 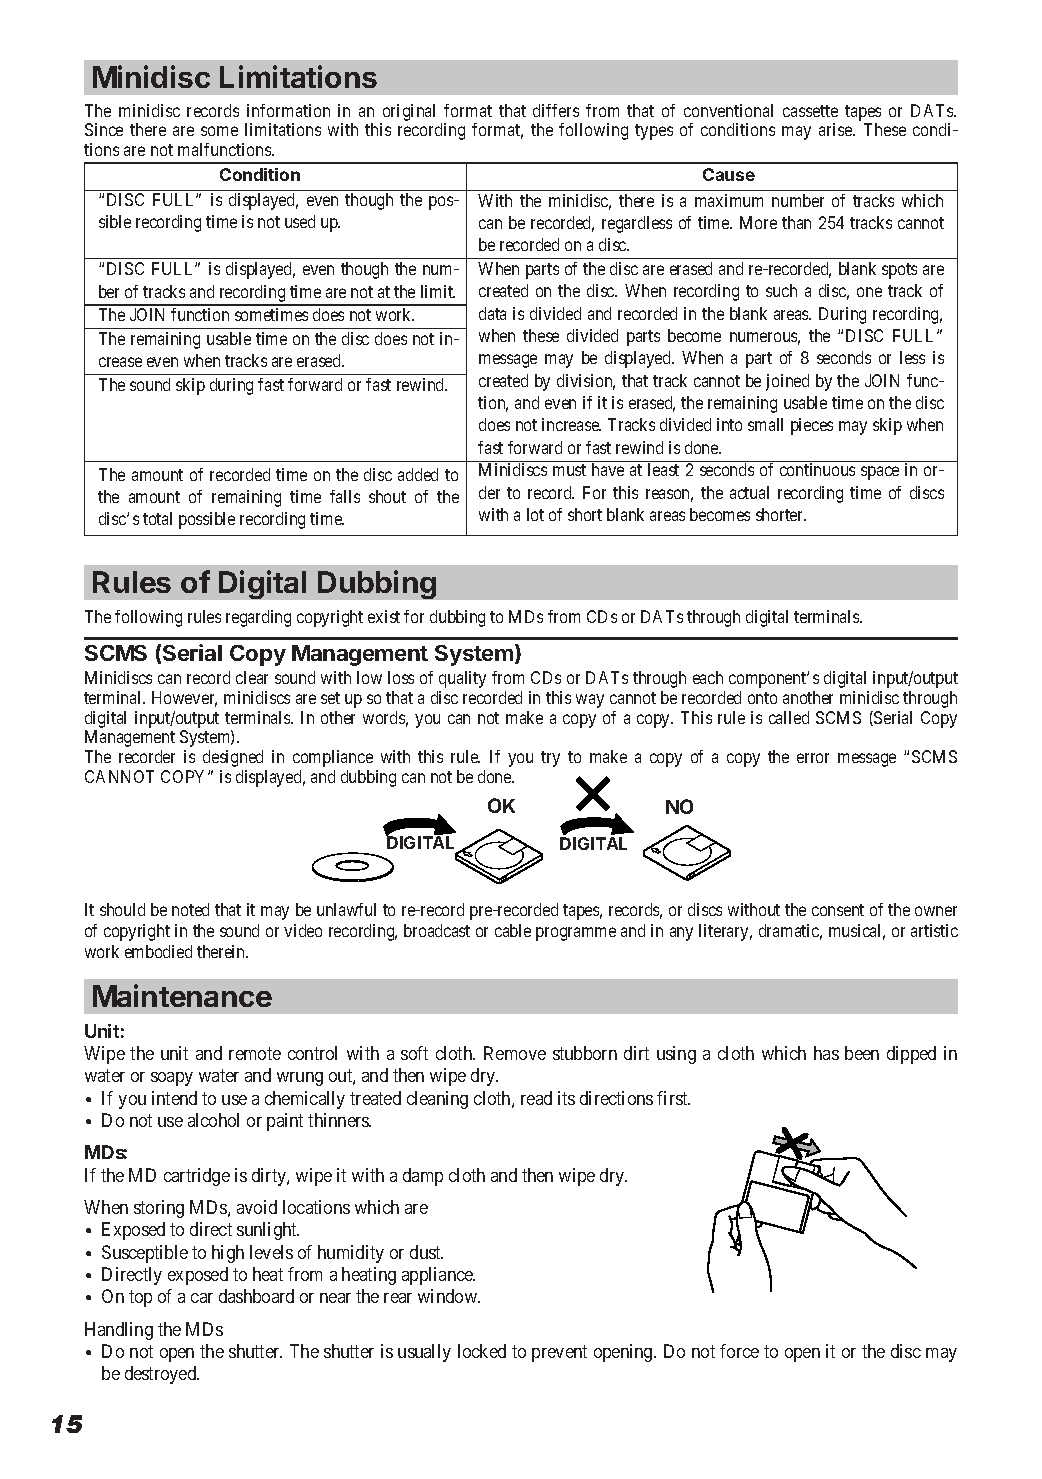 I want to click on continuous, so click(x=817, y=469).
